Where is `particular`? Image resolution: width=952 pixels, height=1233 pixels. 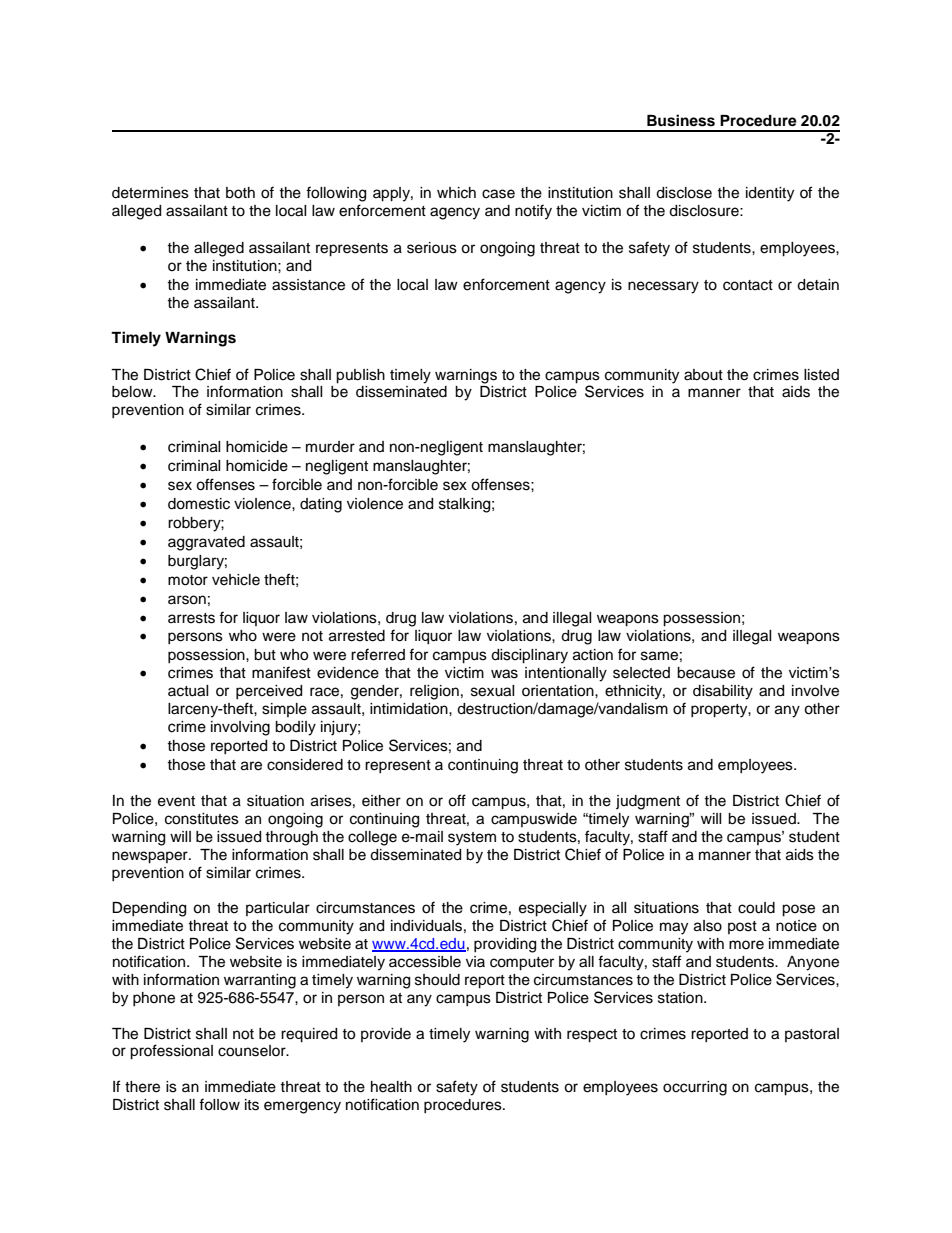
particular is located at coordinates (278, 909).
